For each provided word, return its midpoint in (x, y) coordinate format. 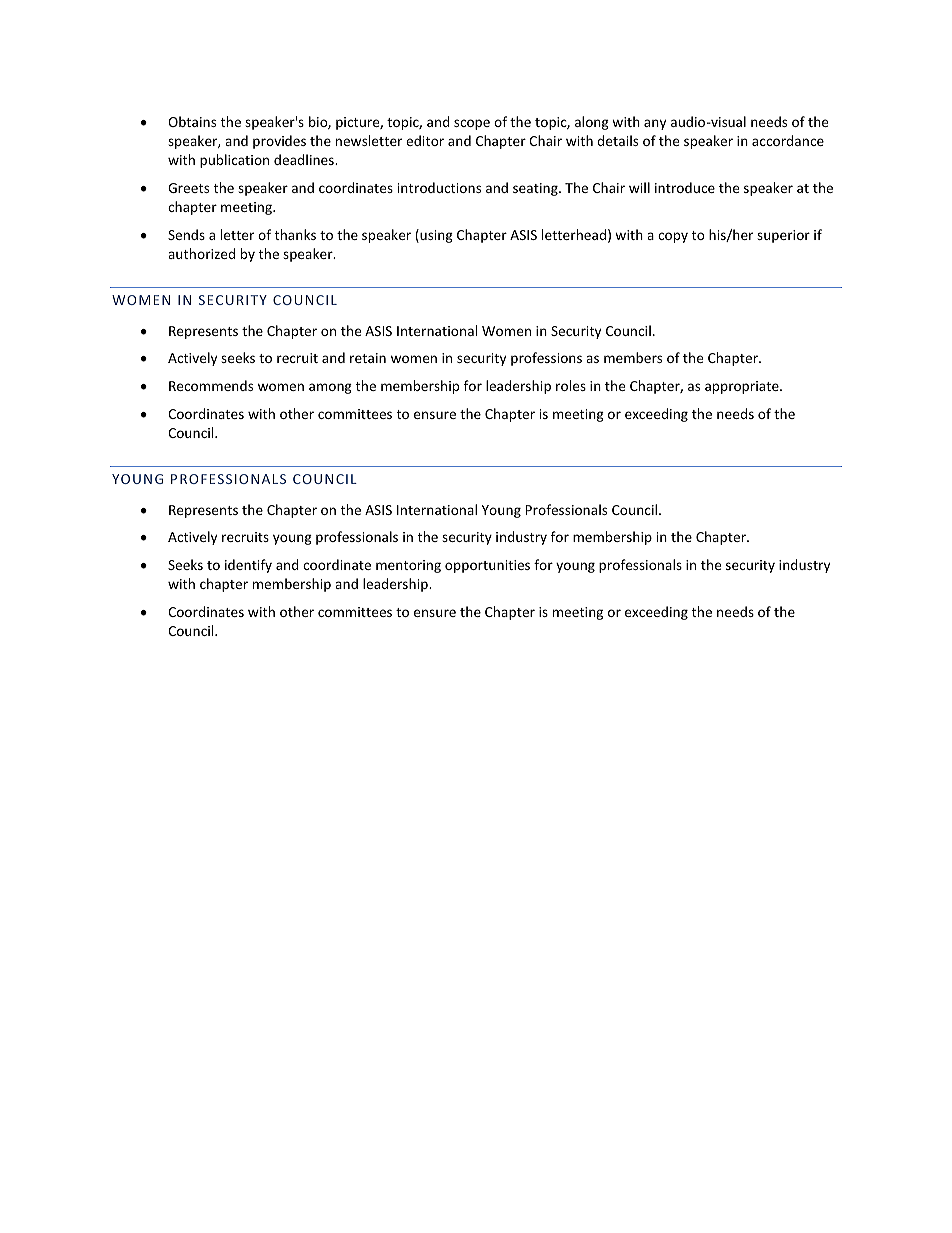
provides (279, 142)
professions (546, 359)
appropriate (743, 387)
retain (368, 358)
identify (248, 566)
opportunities (487, 566)
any (655, 124)
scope (472, 124)
